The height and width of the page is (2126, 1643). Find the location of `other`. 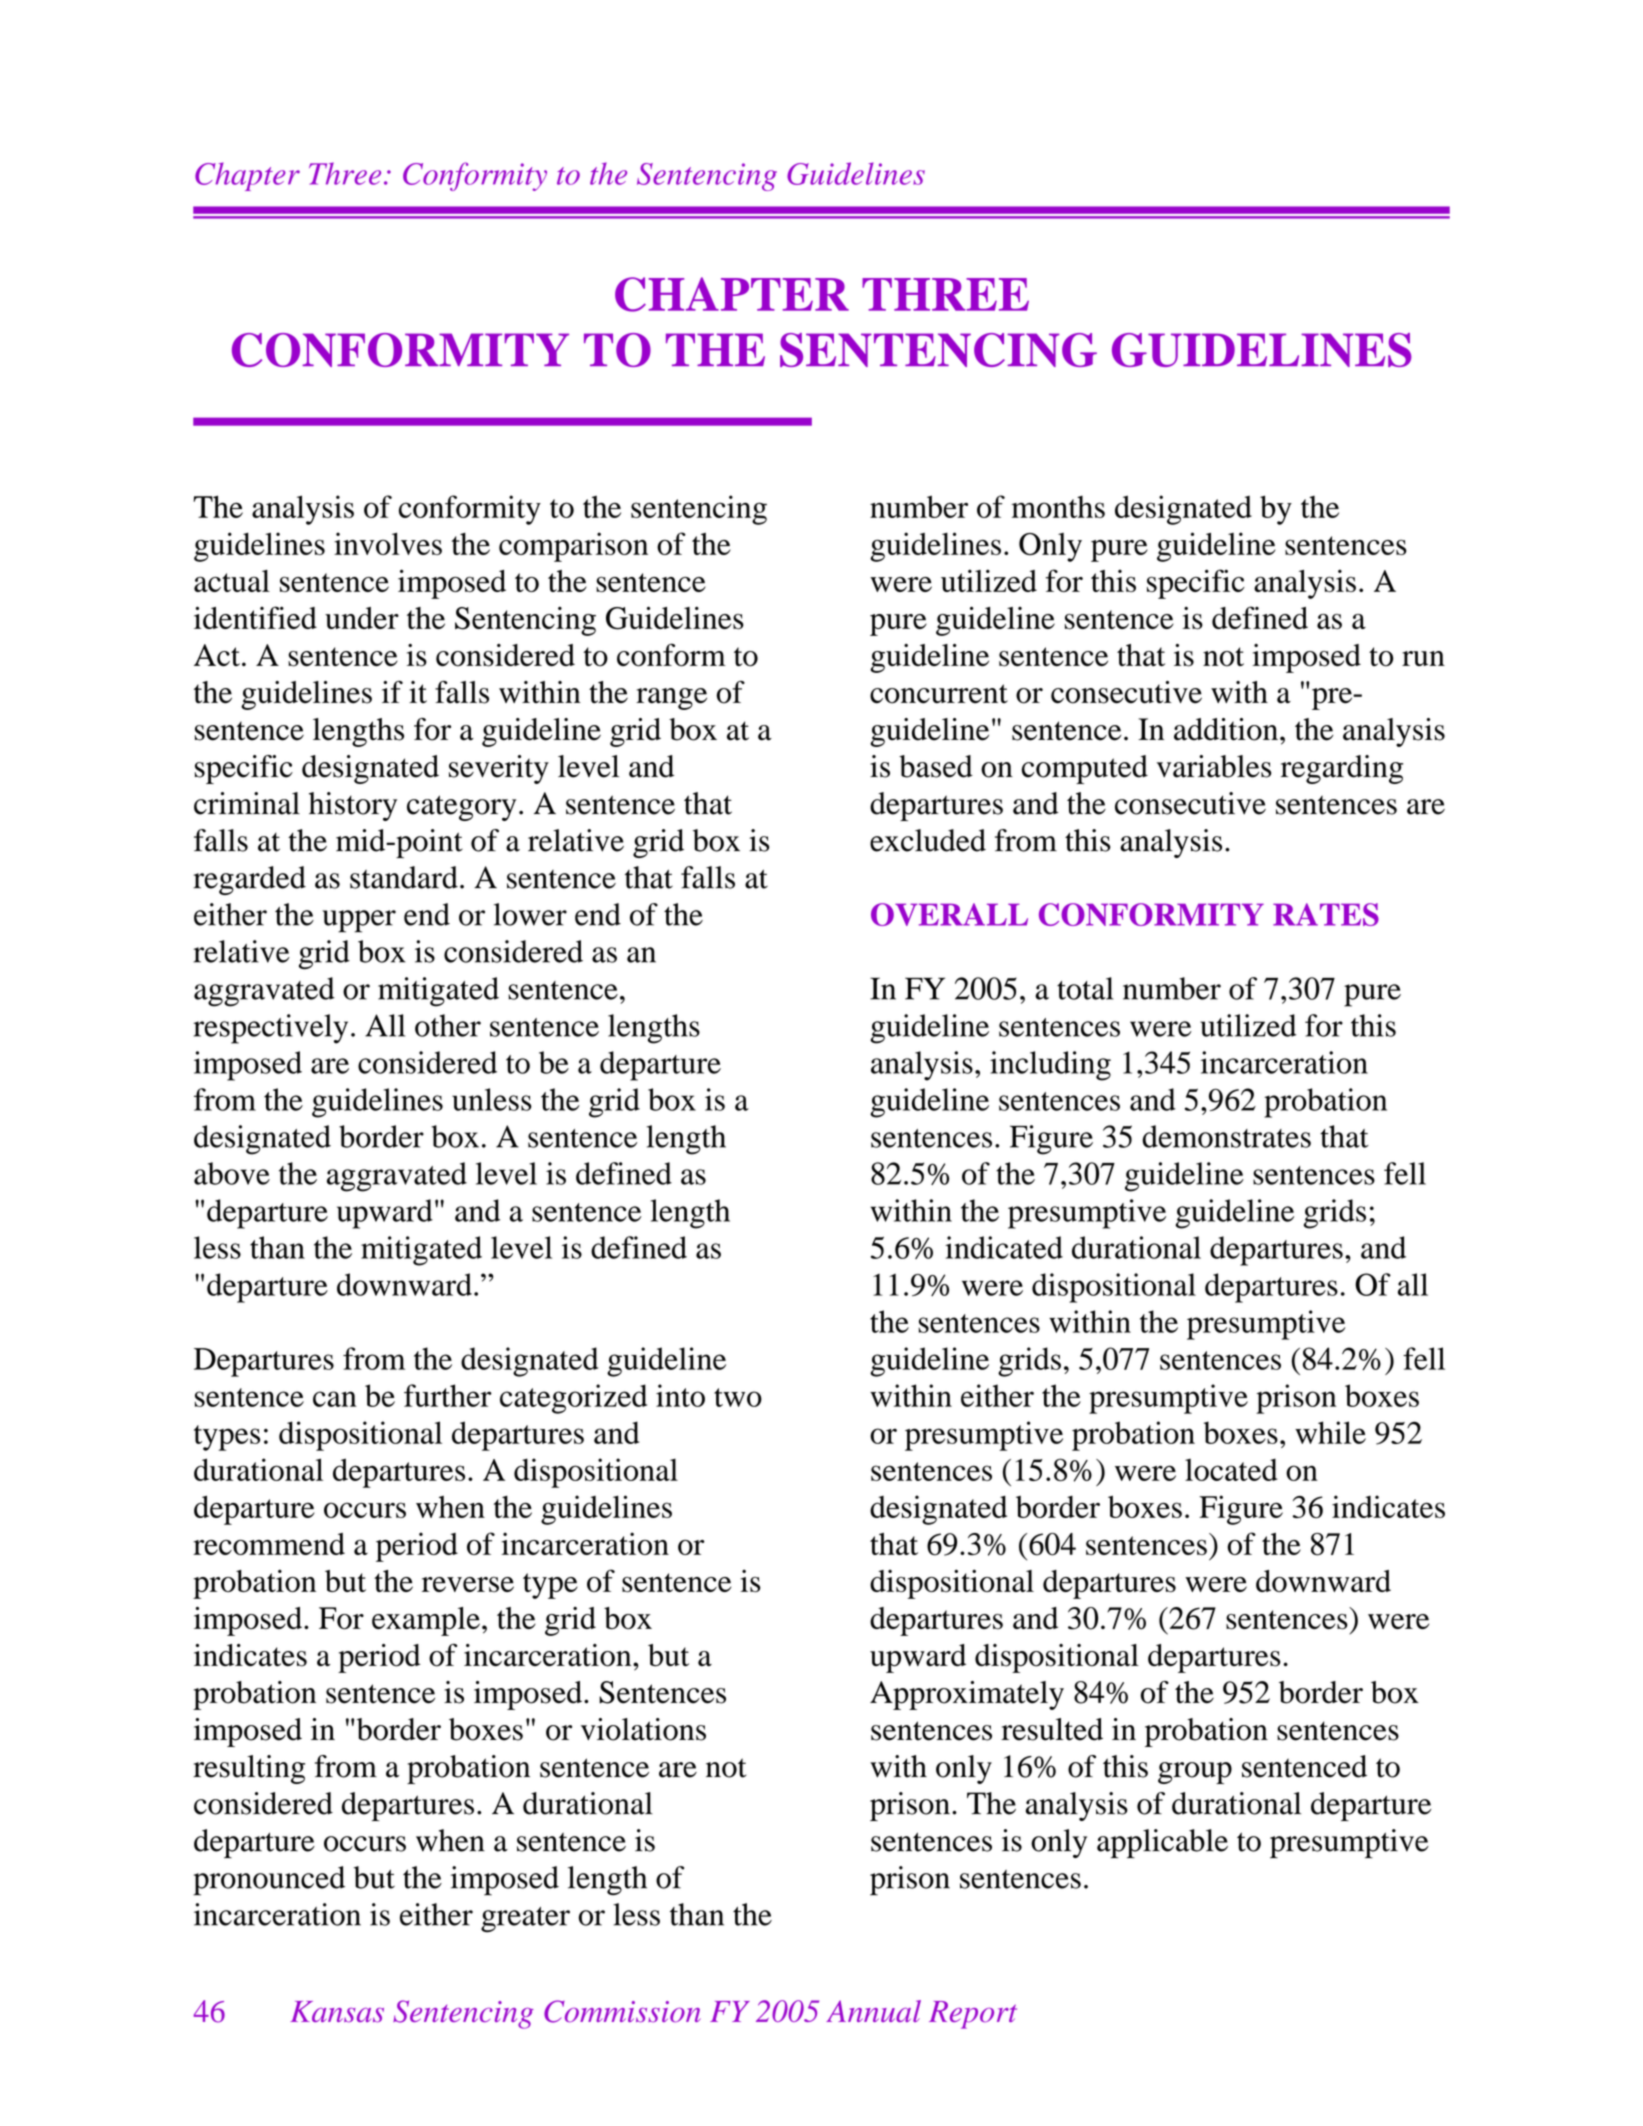

other is located at coordinates (448, 1025).
